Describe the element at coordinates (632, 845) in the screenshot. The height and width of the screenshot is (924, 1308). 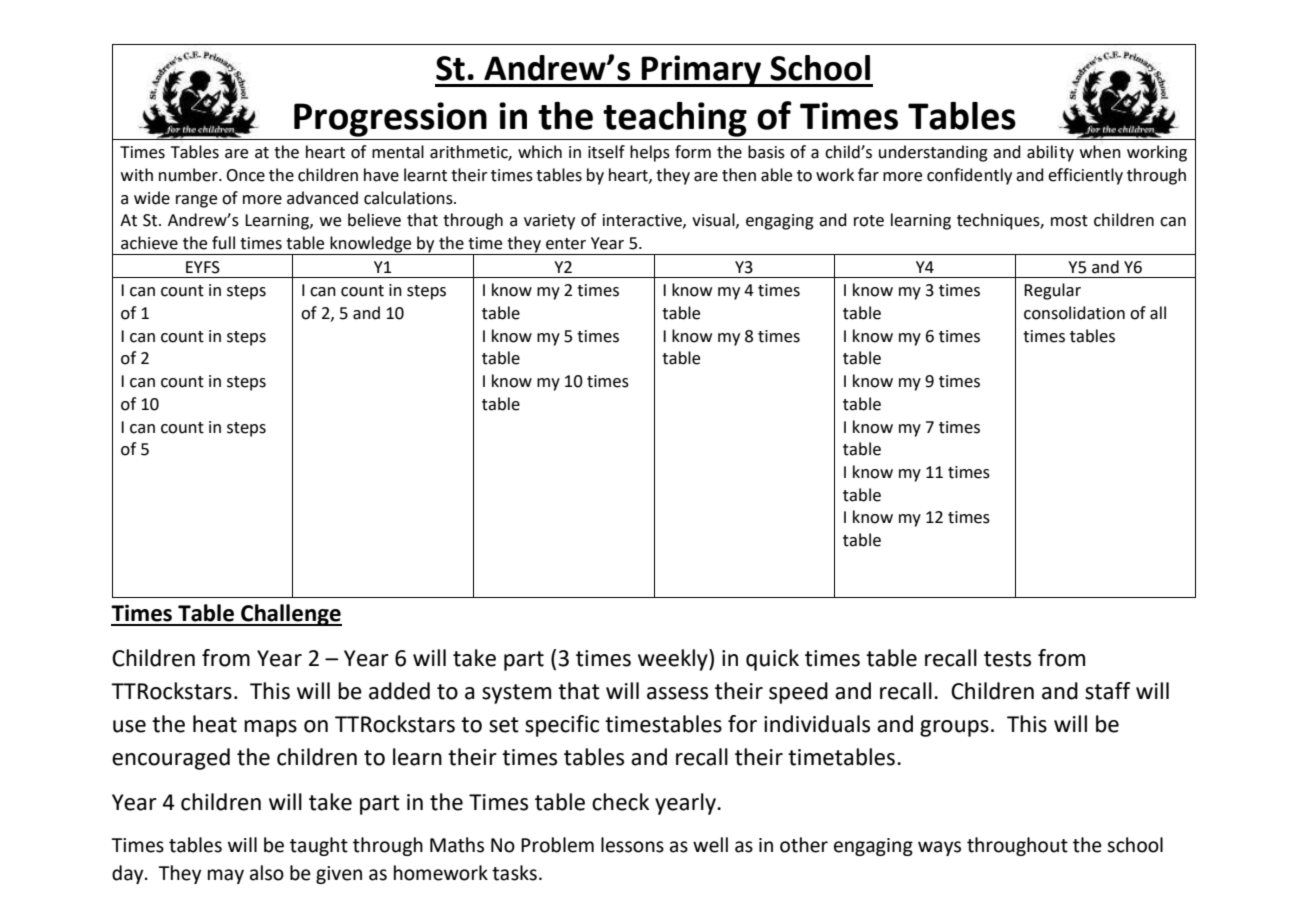
I see `lessons` at that location.
